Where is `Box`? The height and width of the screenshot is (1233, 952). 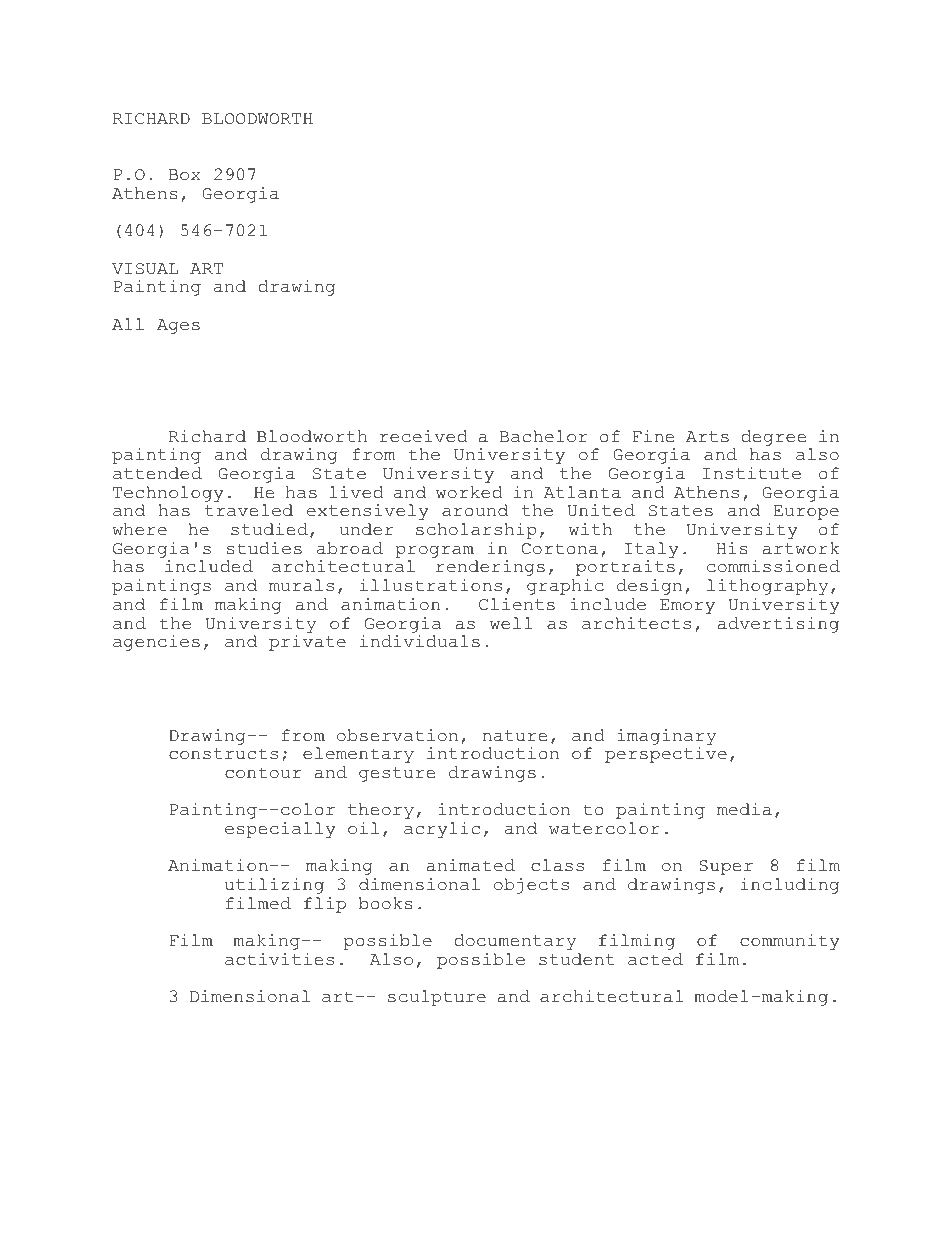 Box is located at coordinates (185, 175).
